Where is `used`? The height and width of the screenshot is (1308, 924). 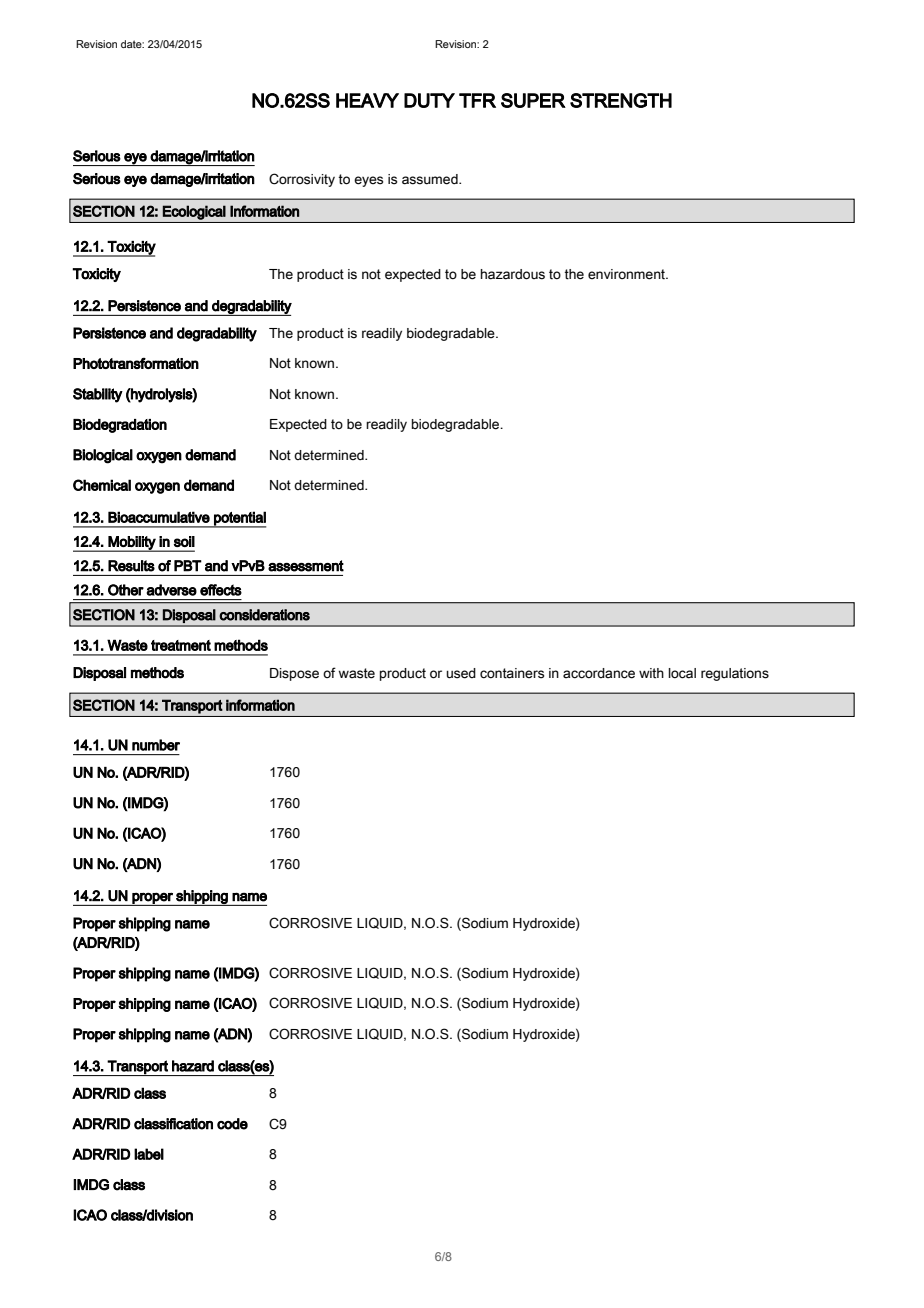
used is located at coordinates (461, 673).
